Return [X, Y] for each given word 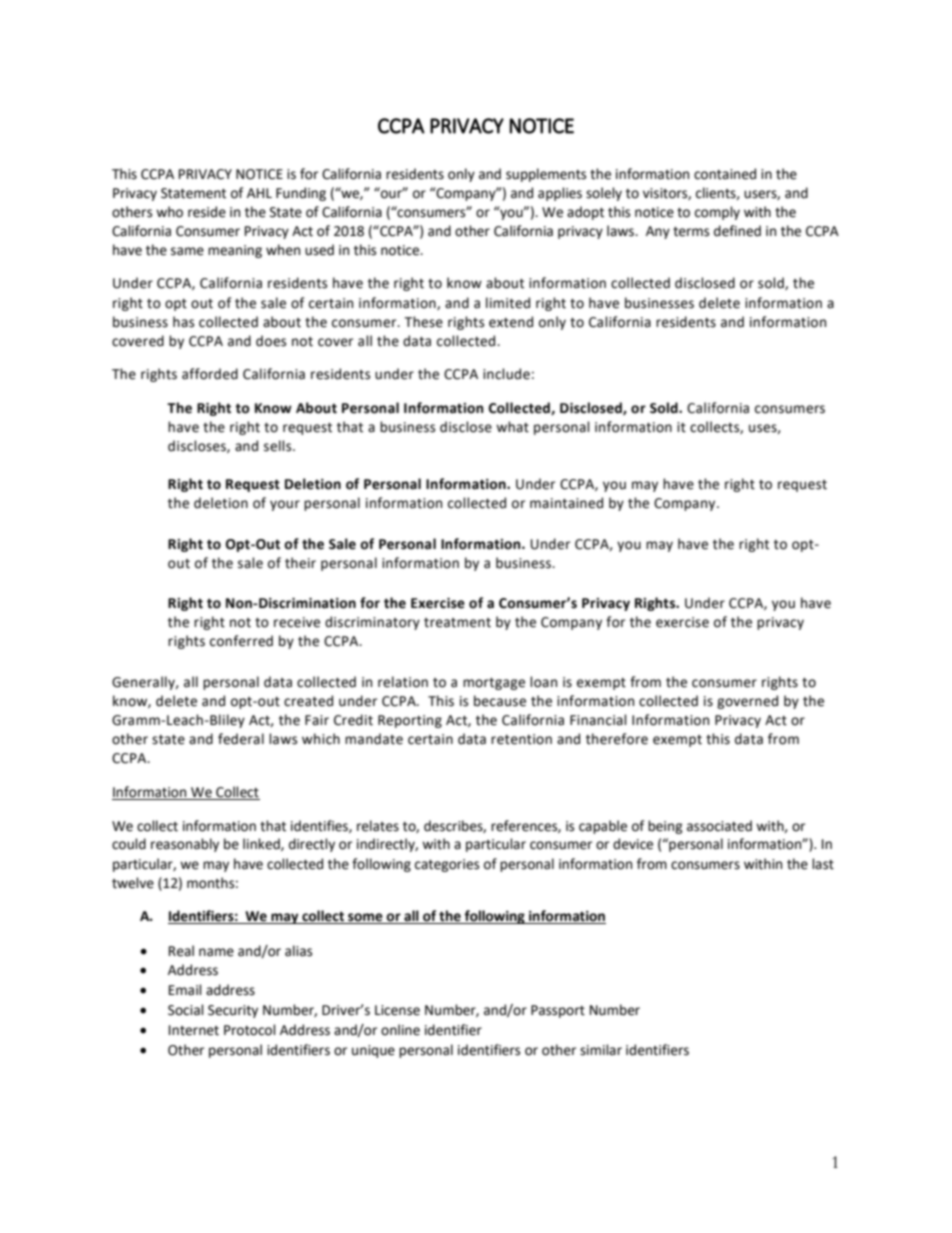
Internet [194, 1030]
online [400, 1030]
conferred [241, 641]
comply [717, 213]
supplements [546, 175]
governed [747, 702]
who [169, 212]
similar [601, 1050]
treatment [457, 623]
